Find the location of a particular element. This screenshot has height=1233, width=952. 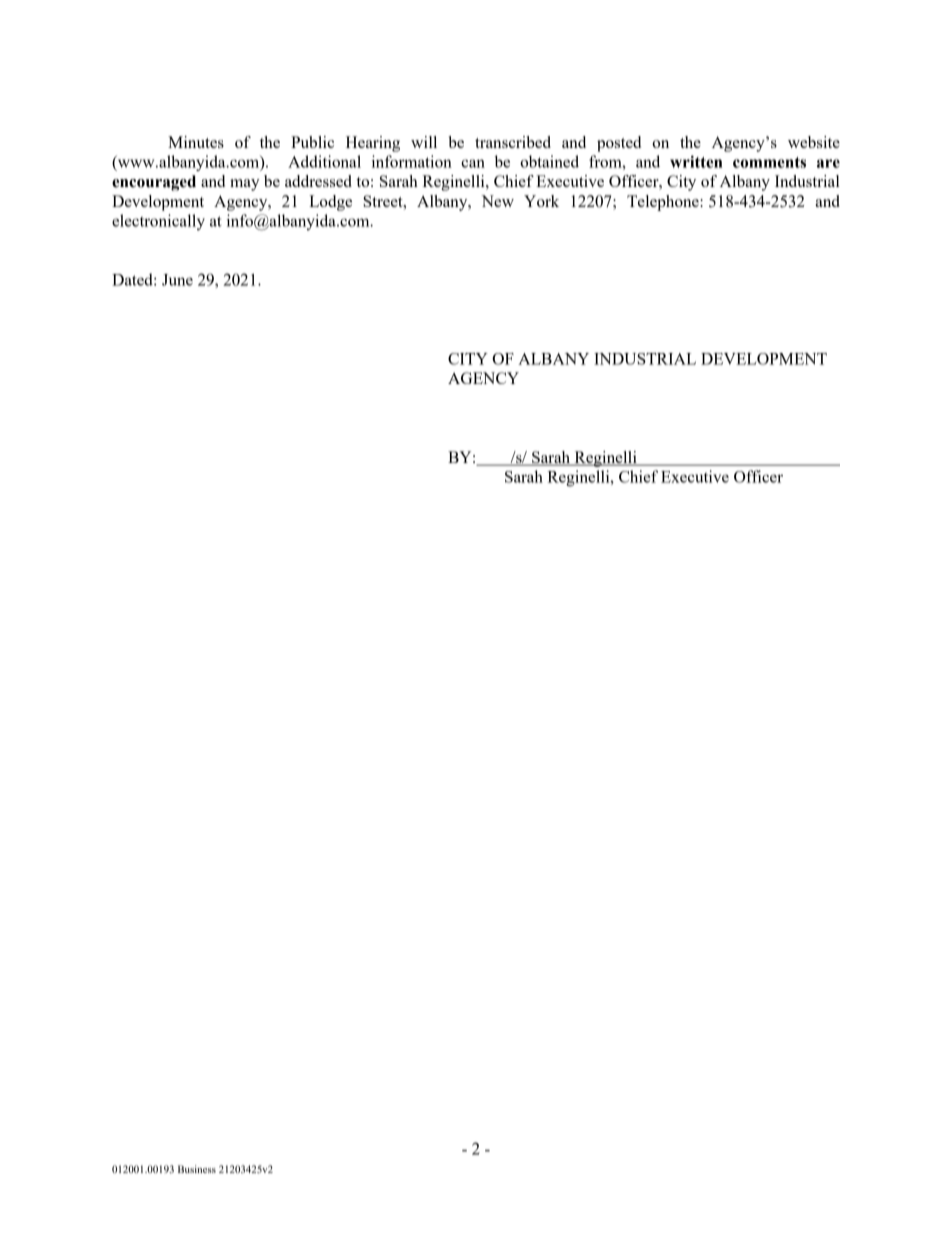

may is located at coordinates (245, 185).
